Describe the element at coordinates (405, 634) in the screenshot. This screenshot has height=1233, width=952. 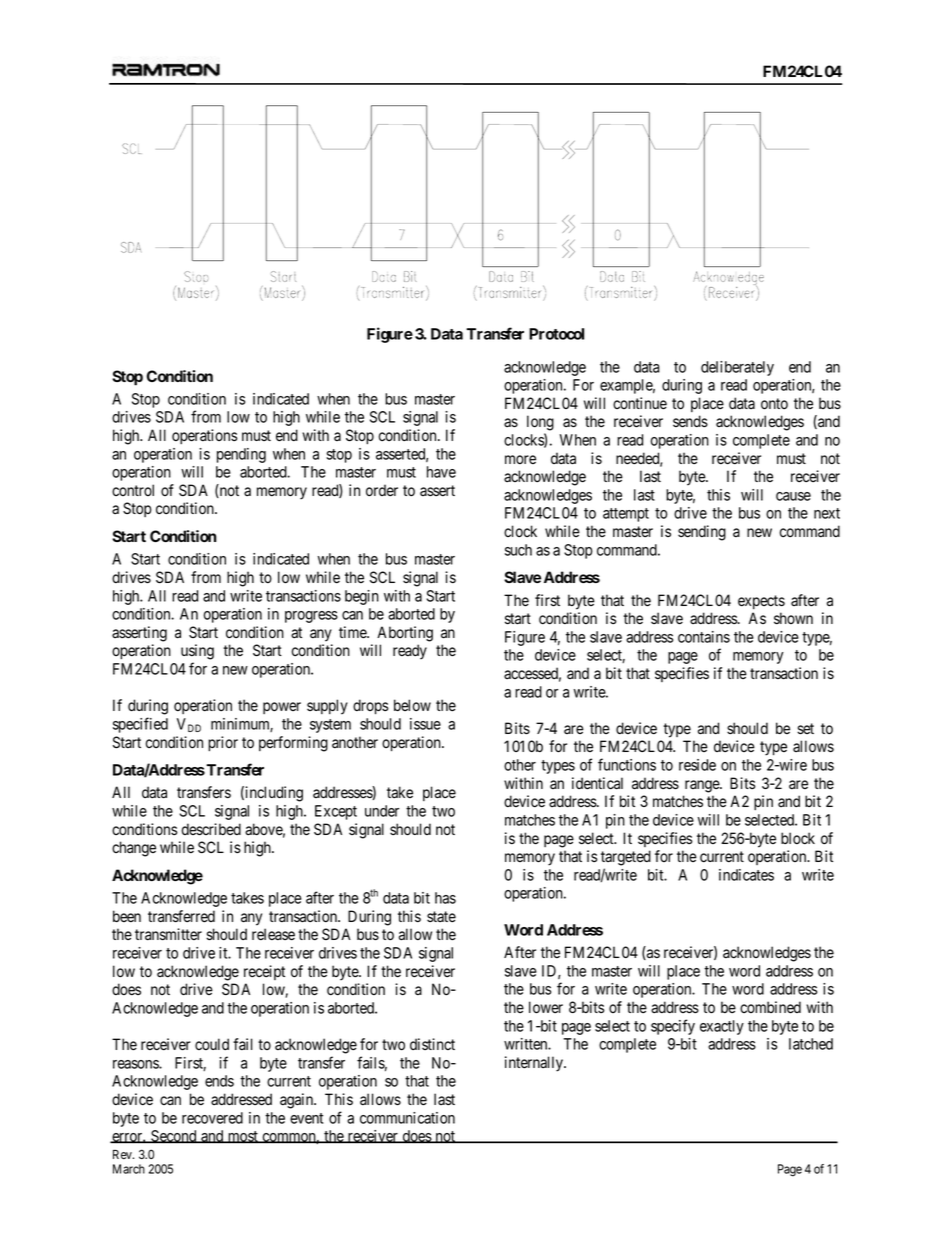
I see `Aborting` at that location.
